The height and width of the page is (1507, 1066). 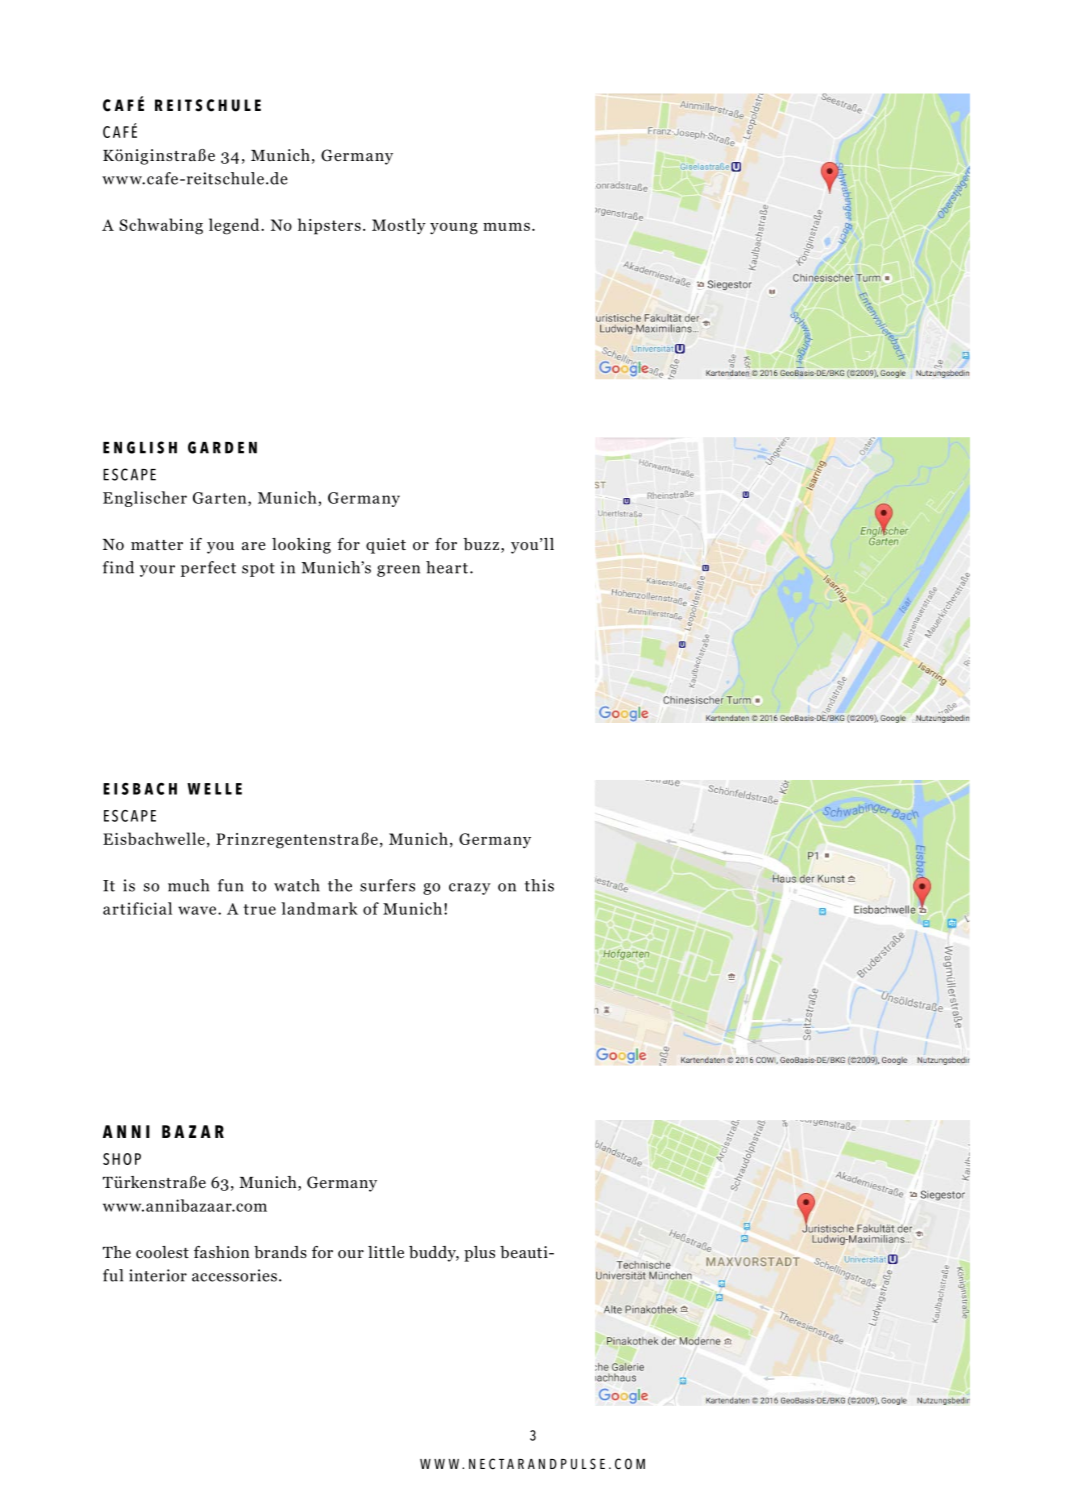 I want to click on hipsters, so click(x=329, y=226).
